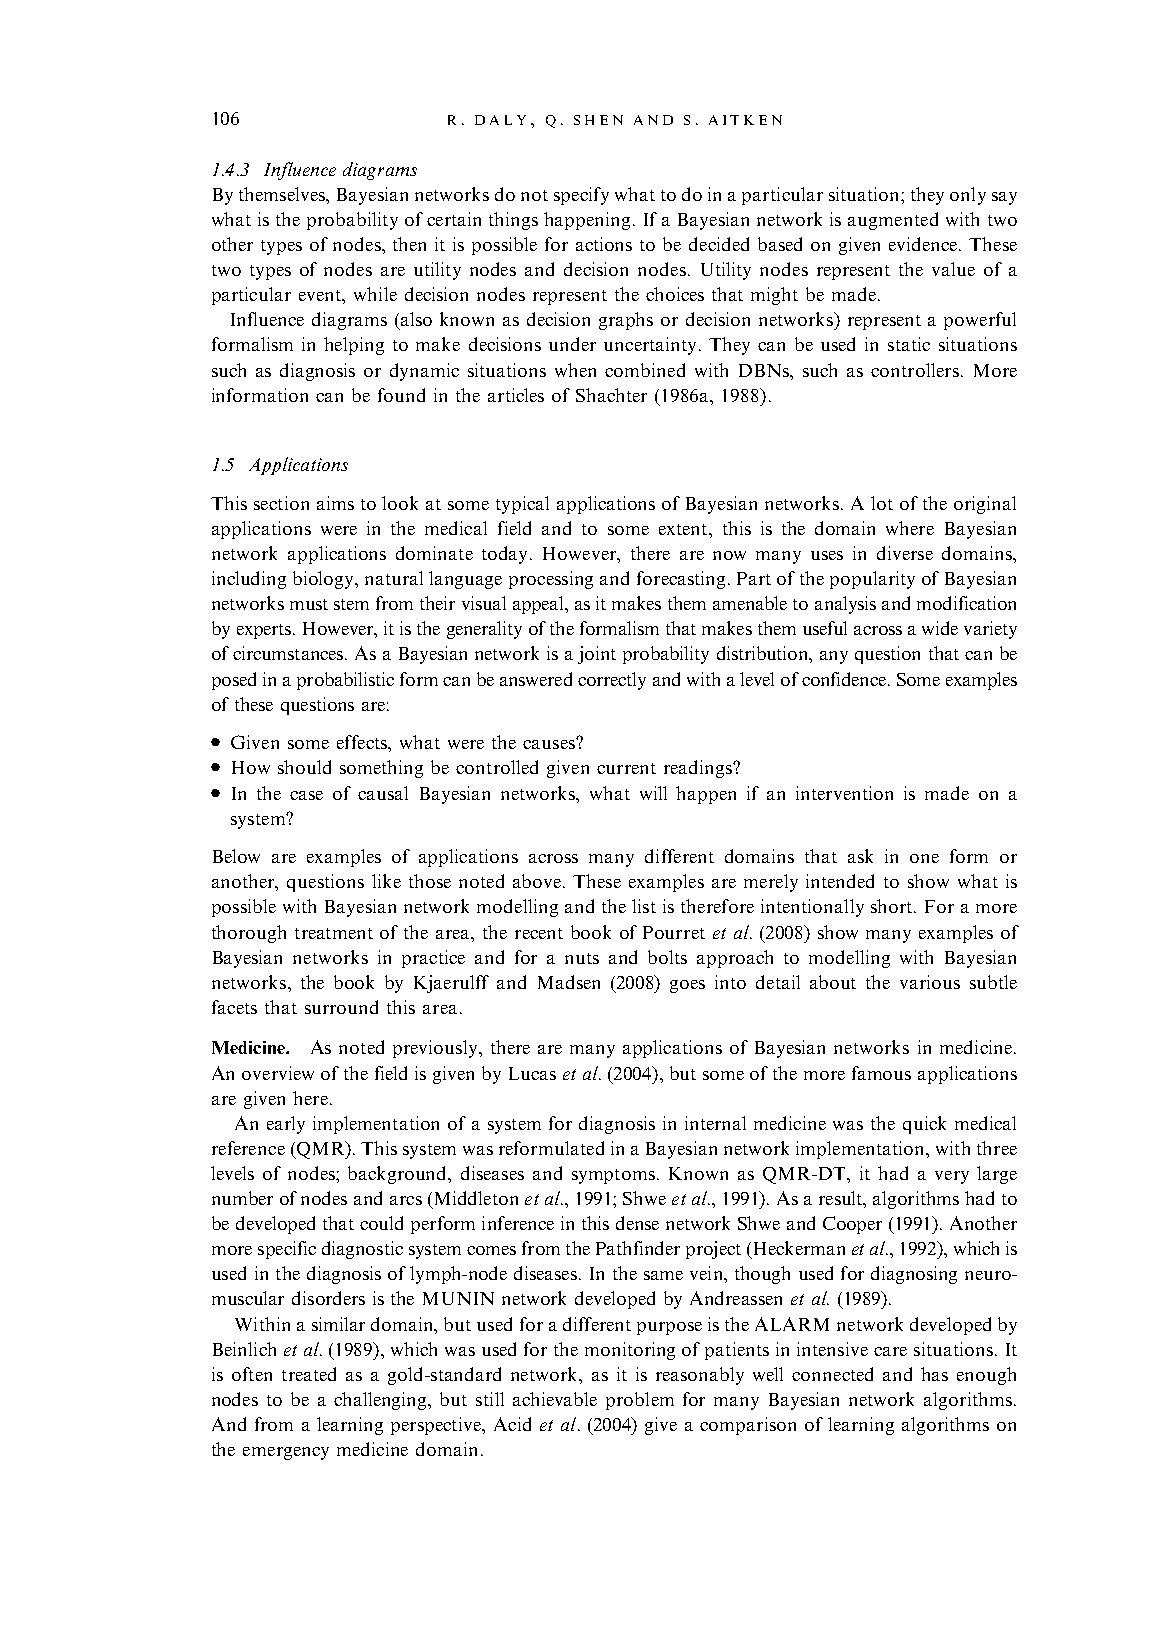 This screenshot has height=1632, width=1154. What do you see at coordinates (598, 120) in the screenshot?
I see `SHEN` at bounding box center [598, 120].
